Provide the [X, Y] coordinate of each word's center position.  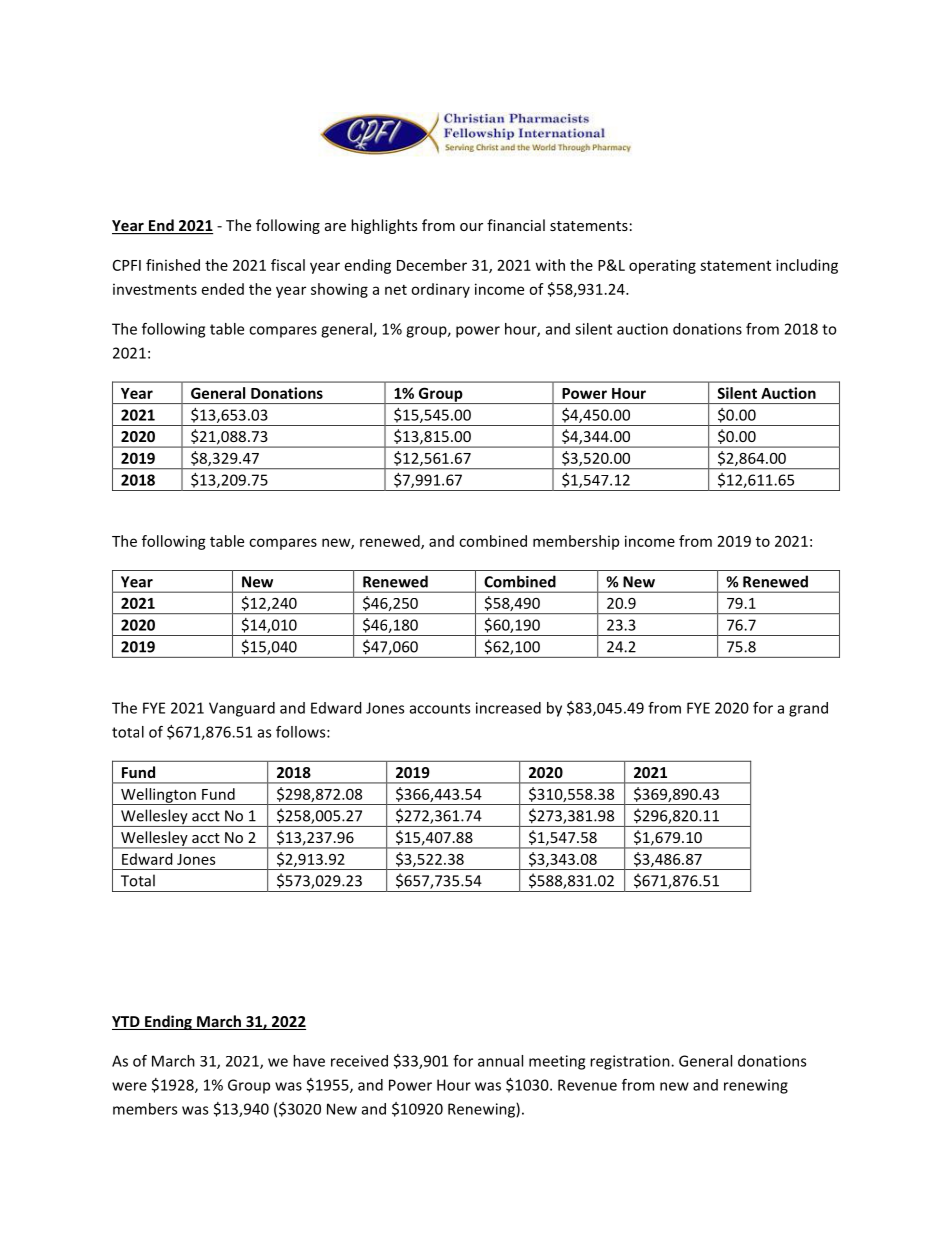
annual [500, 1061]
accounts [440, 708]
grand [808, 709]
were [129, 1086]
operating [662, 266]
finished [173, 265]
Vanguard [242, 709]
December [432, 265]
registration [631, 1062]
